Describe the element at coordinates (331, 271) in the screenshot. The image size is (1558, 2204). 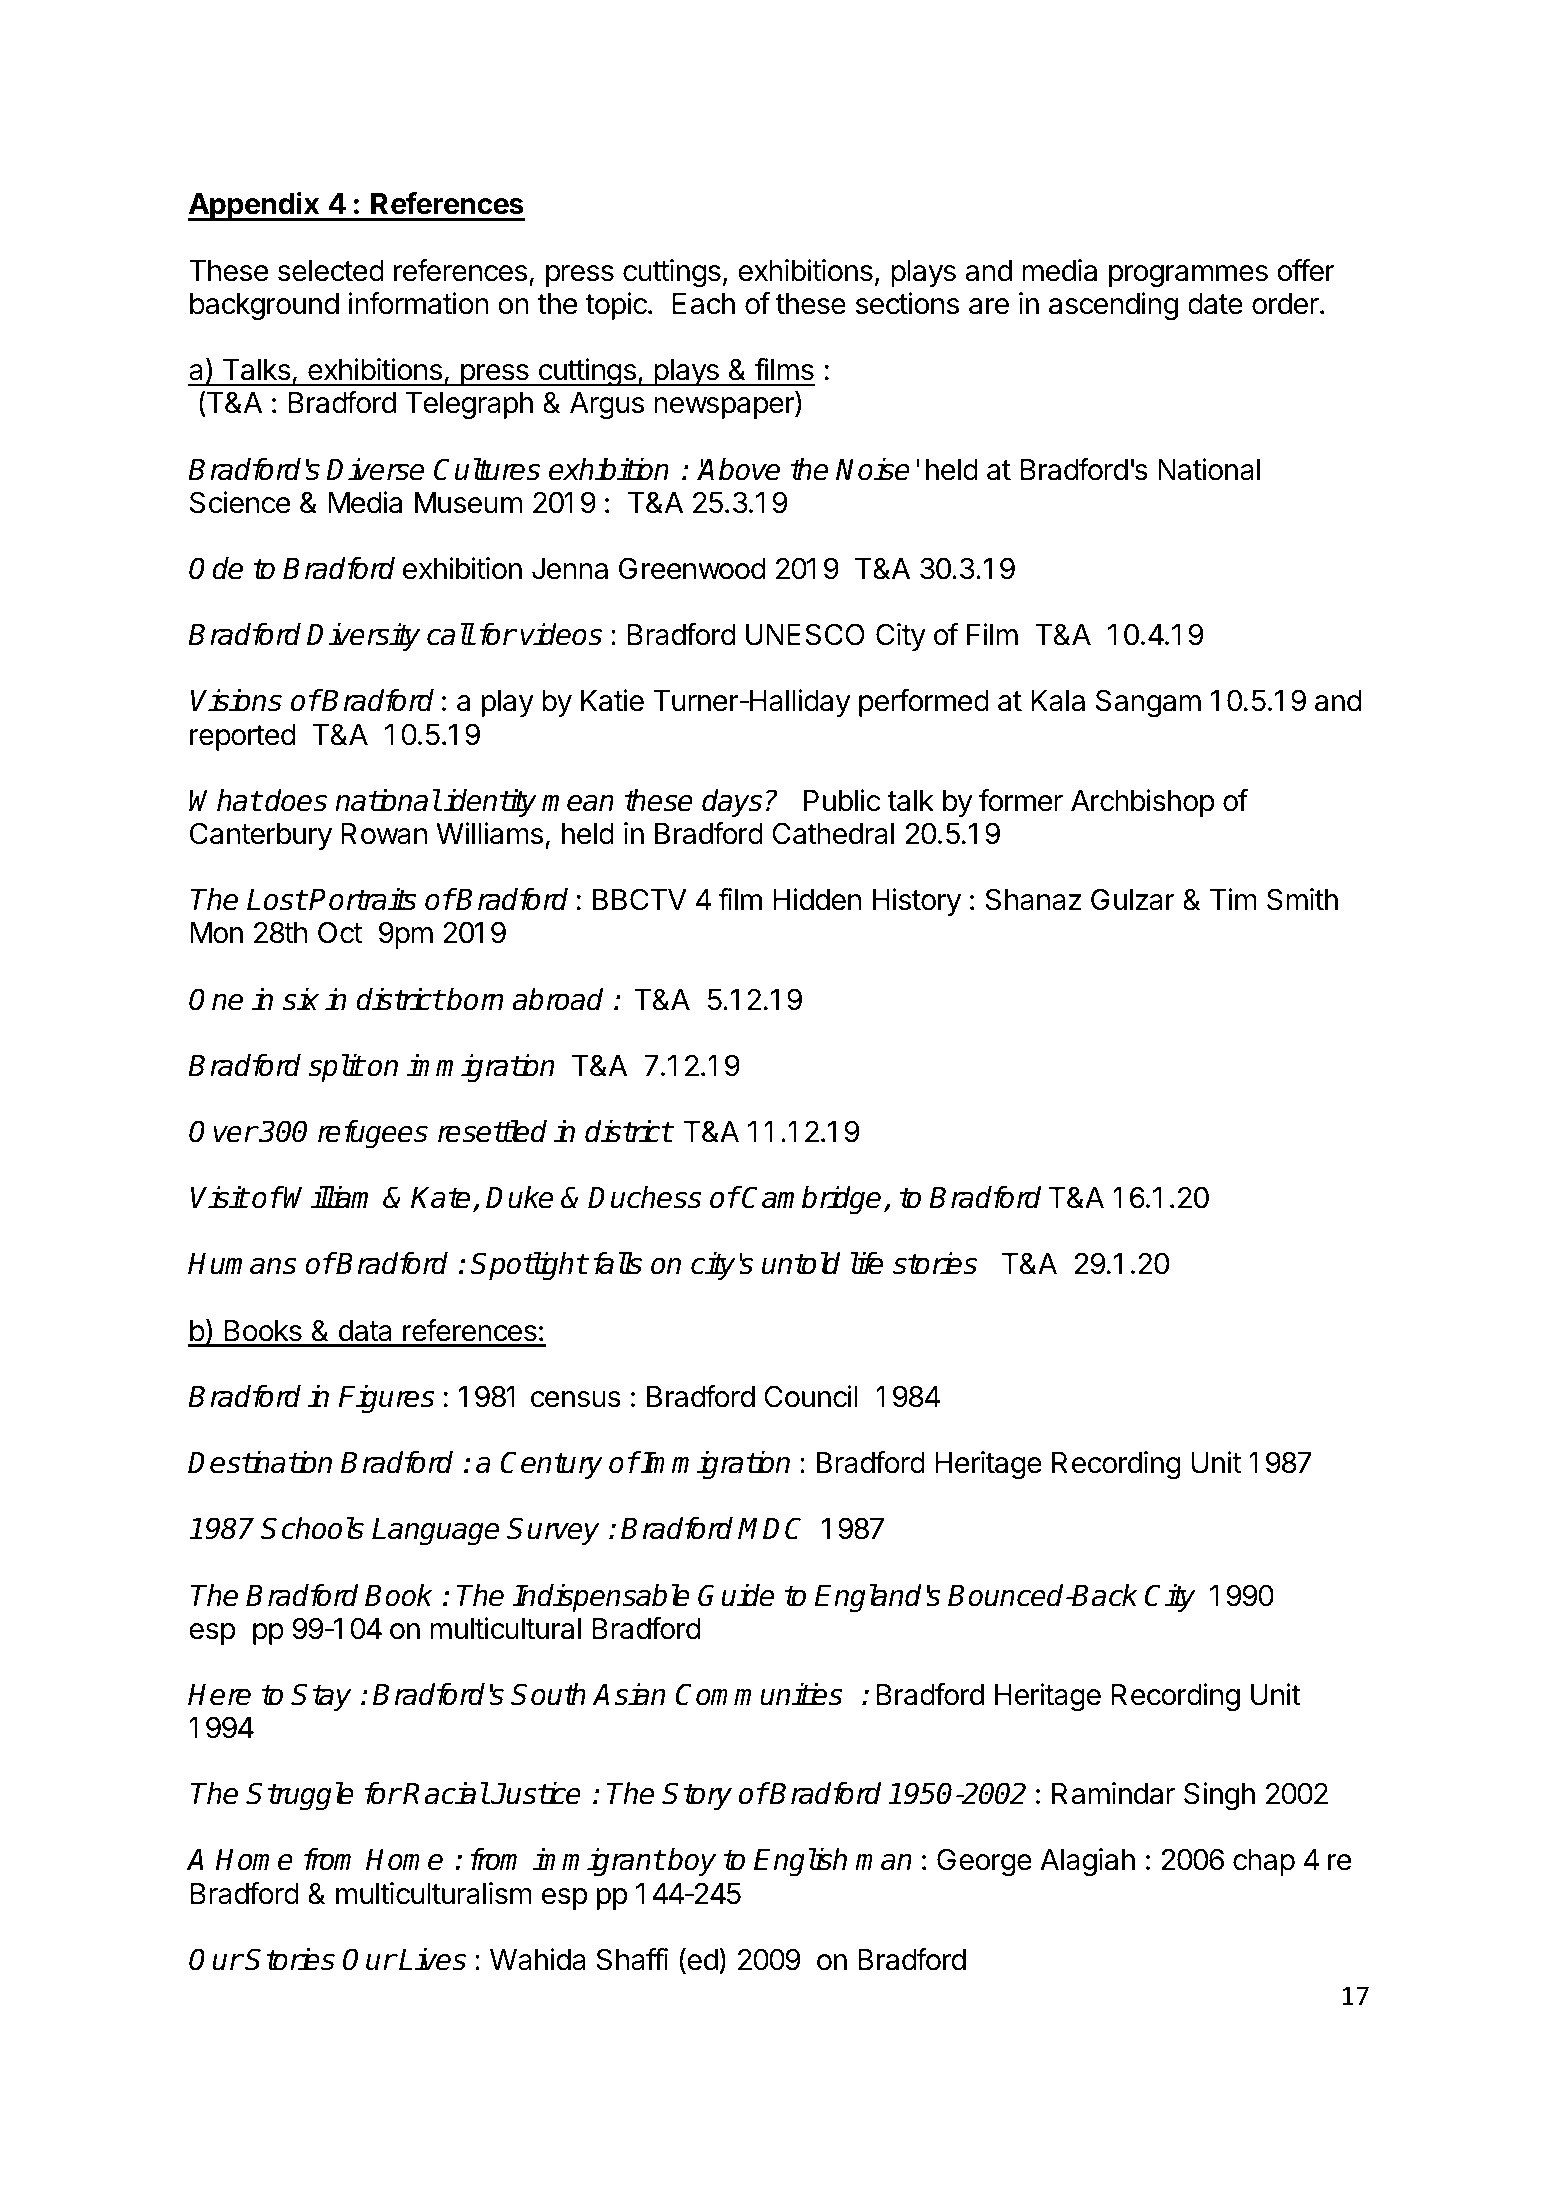
I see `selected` at that location.
